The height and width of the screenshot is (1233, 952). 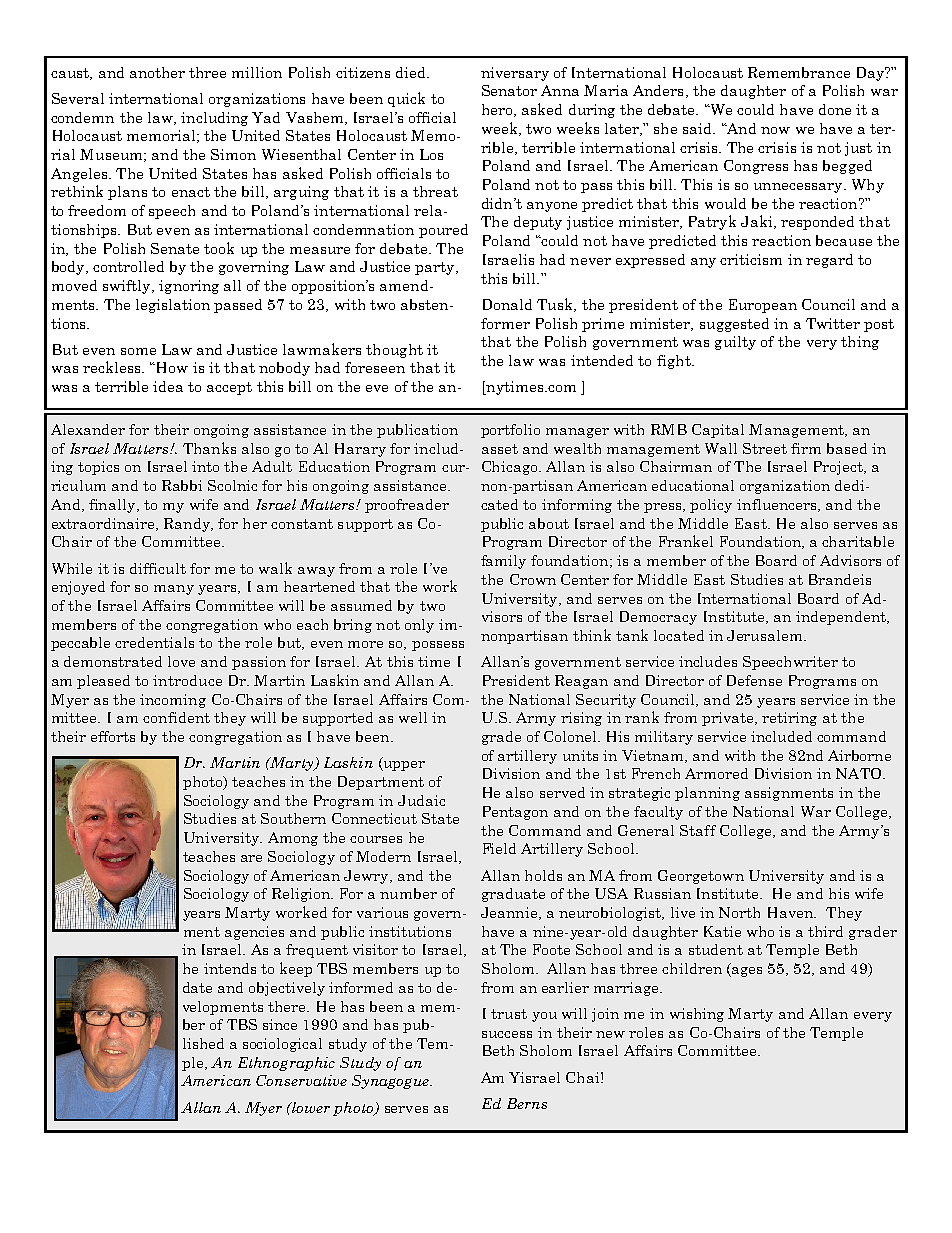 What do you see at coordinates (157, 72) in the screenshot?
I see `another` at bounding box center [157, 72].
